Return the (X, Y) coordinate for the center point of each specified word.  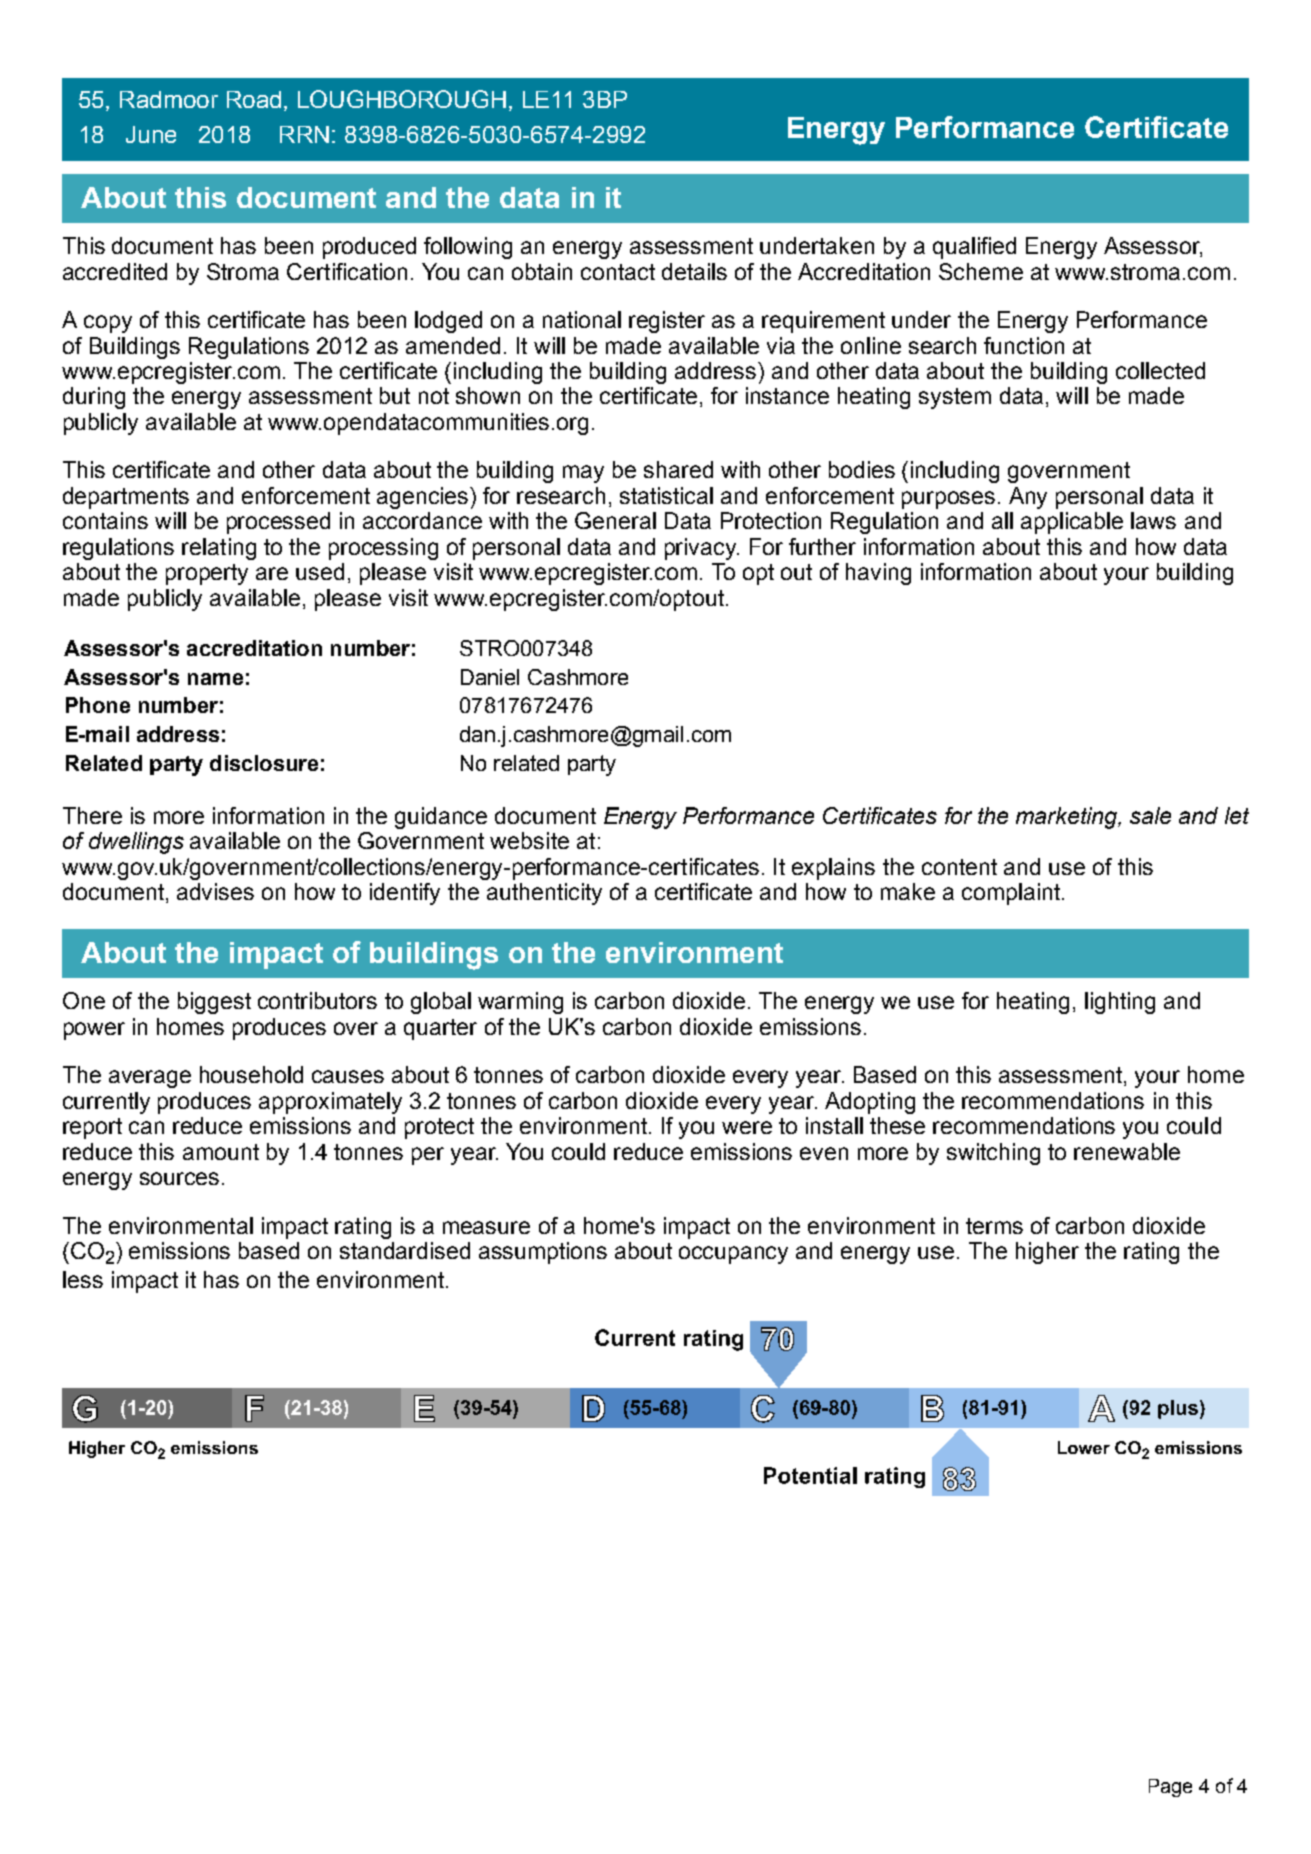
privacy (702, 549)
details (694, 271)
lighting (1120, 1003)
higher (1047, 1253)
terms (994, 1226)
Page (1170, 1788)
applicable (1072, 523)
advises (215, 891)
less (83, 1279)
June (151, 134)
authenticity (544, 894)
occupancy (733, 1255)
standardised (405, 1250)
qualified (974, 248)
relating (219, 549)
